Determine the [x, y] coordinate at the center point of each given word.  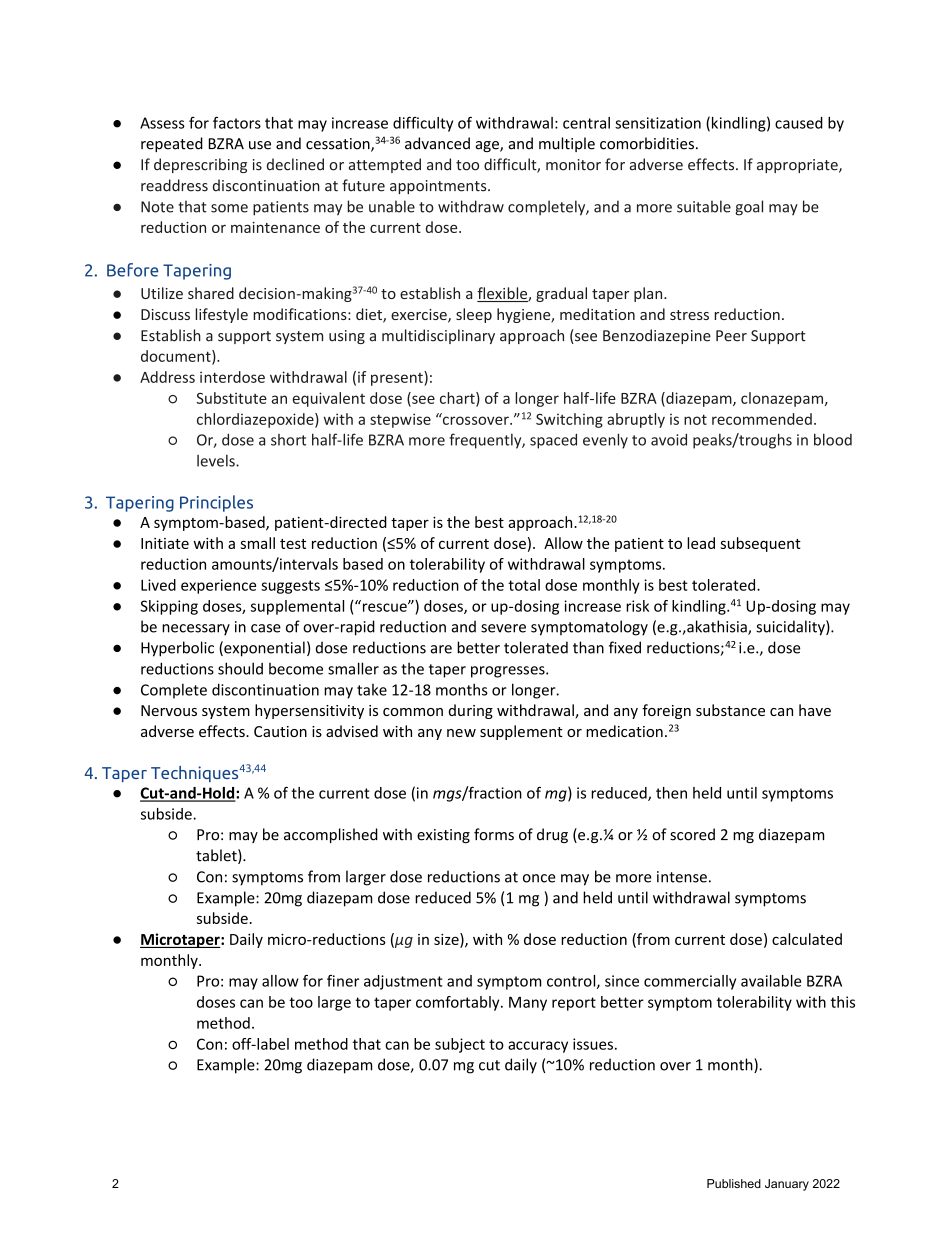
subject [460, 1045]
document [177, 357]
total [524, 585]
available [771, 981]
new [461, 733]
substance [730, 710]
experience [218, 586]
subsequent [760, 544]
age [488, 146]
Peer [731, 336]
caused [799, 123]
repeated [172, 144]
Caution [280, 731]
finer [343, 981]
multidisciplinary [438, 336]
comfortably [459, 1003]
